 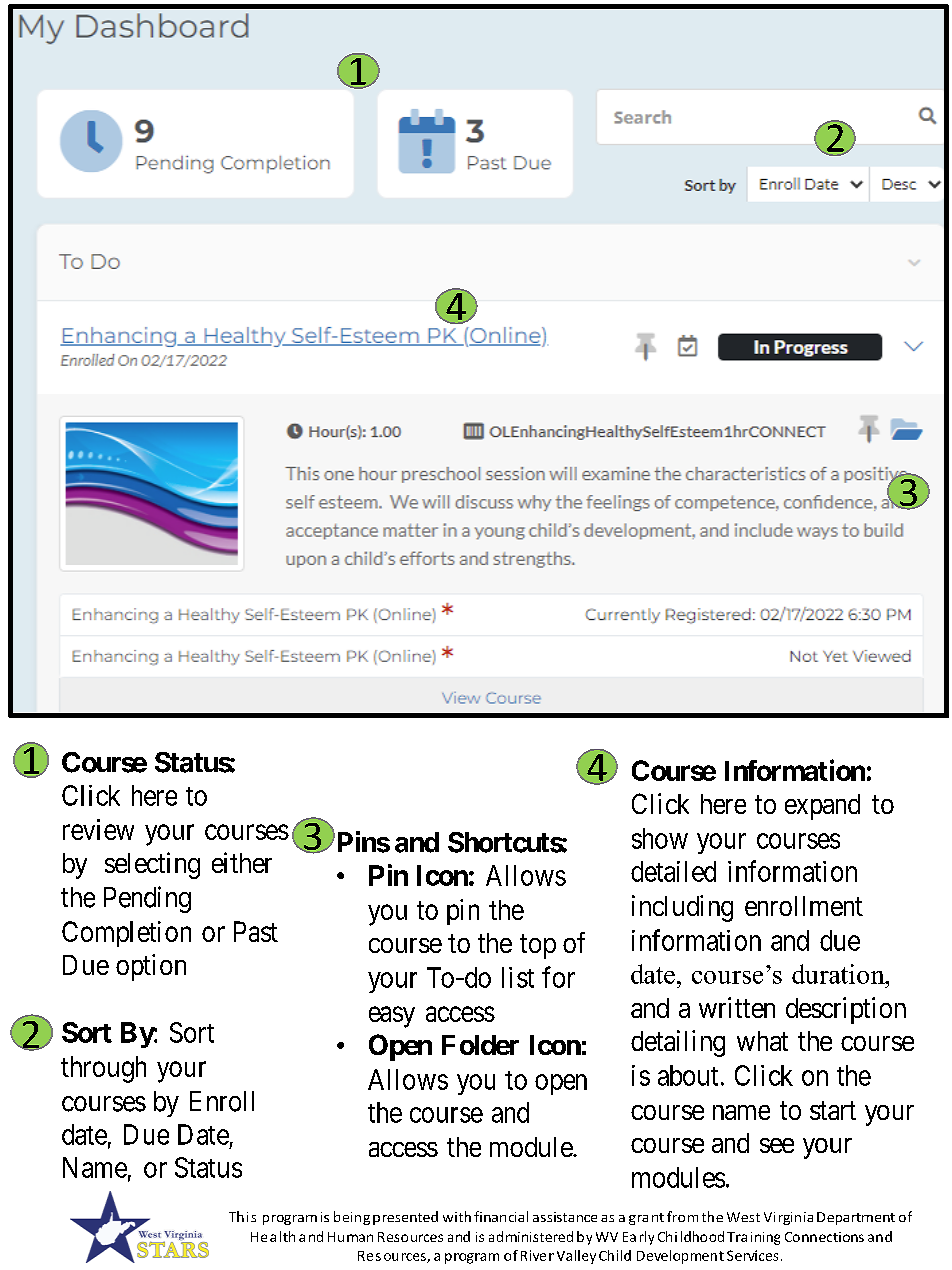 What do you see at coordinates (822, 807) in the document?
I see `expand` at bounding box center [822, 807].
